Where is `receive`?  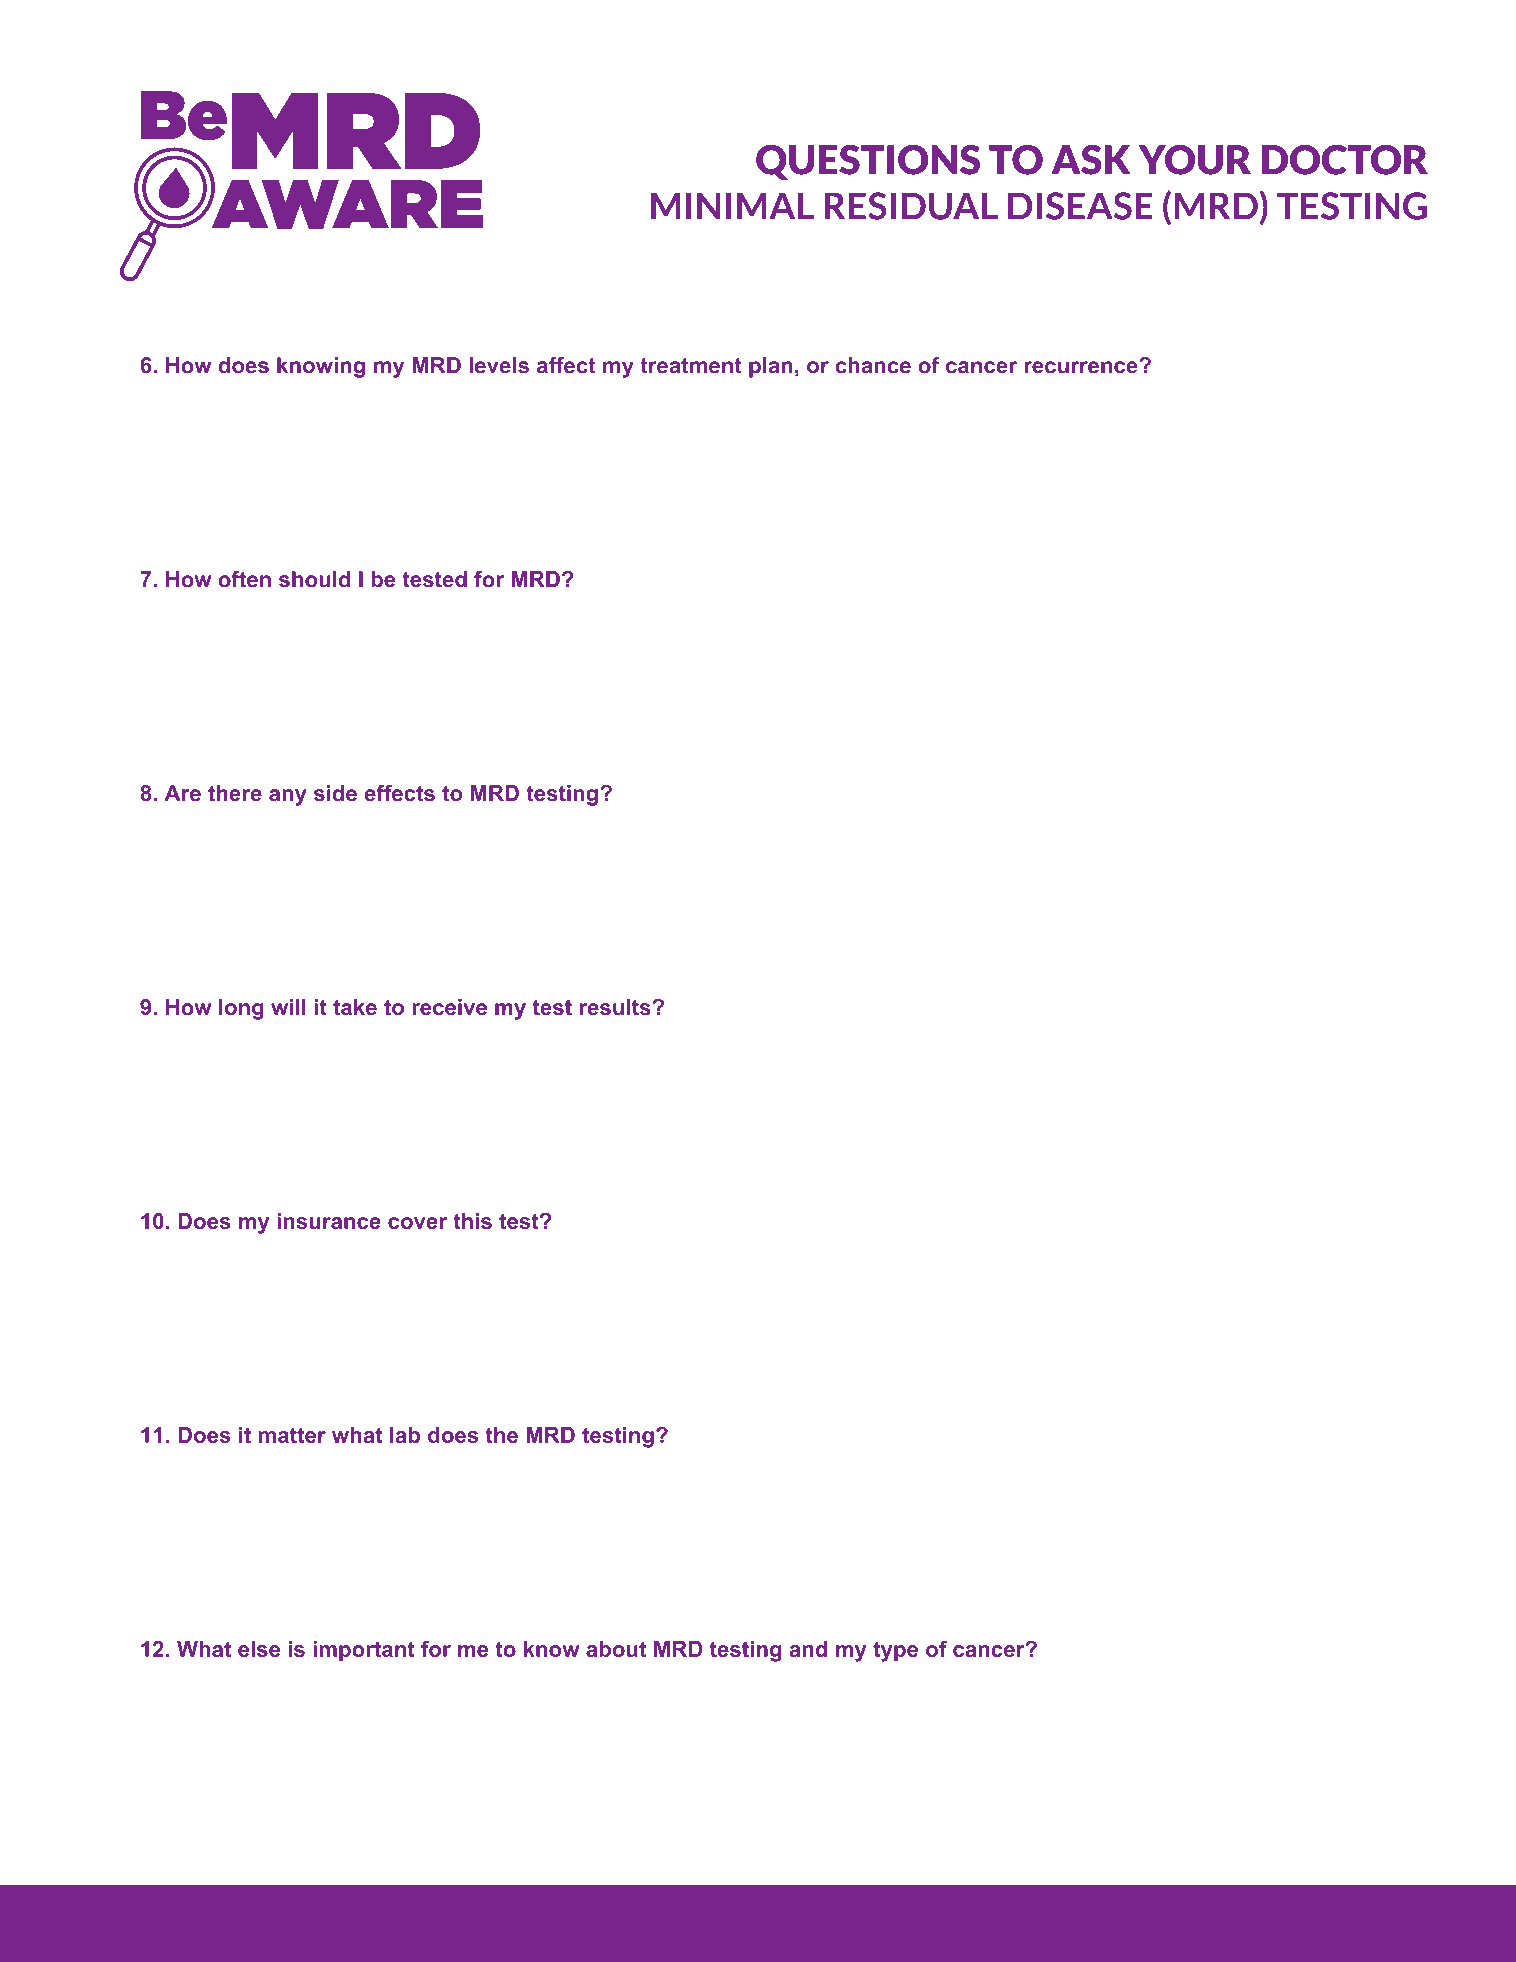 receive is located at coordinates (449, 1007).
